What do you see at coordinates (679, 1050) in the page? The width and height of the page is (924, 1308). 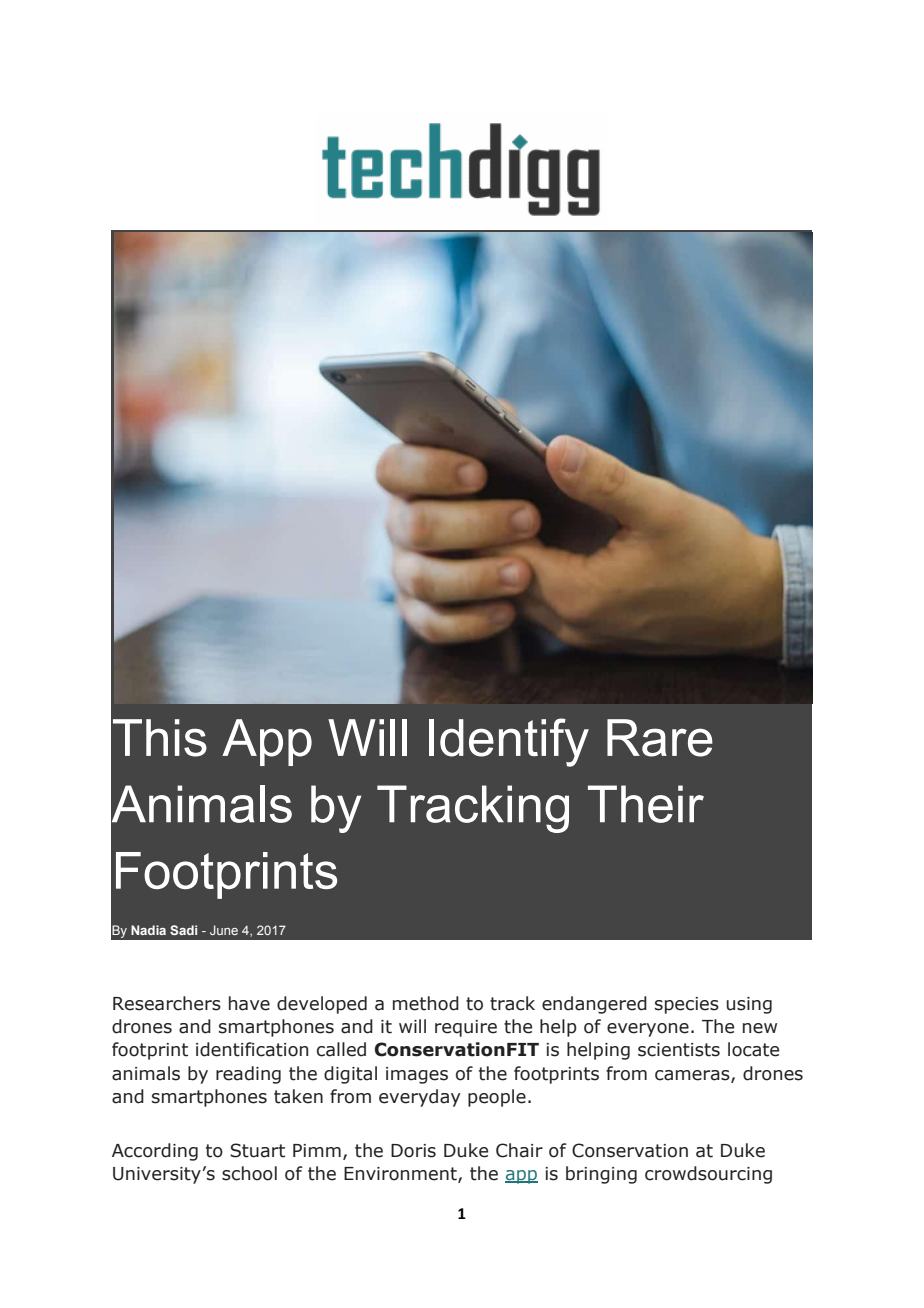 I see `scientists` at bounding box center [679, 1050].
